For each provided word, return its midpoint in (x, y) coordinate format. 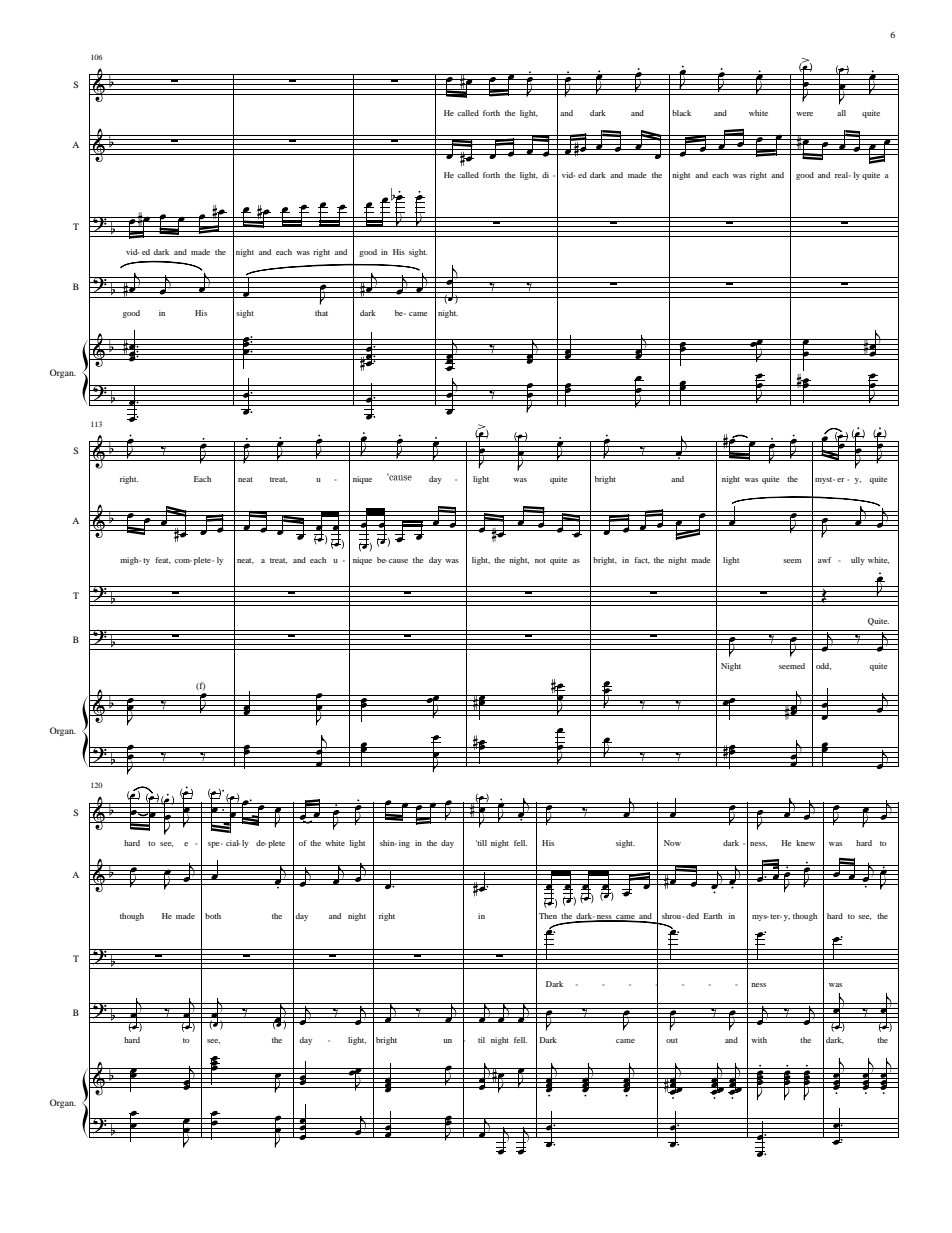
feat (163, 560)
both (213, 916)
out (672, 1040)
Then (548, 916)
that (321, 313)
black (681, 113)
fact (642, 560)
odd (823, 666)
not (540, 560)
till (481, 843)
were (804, 114)
